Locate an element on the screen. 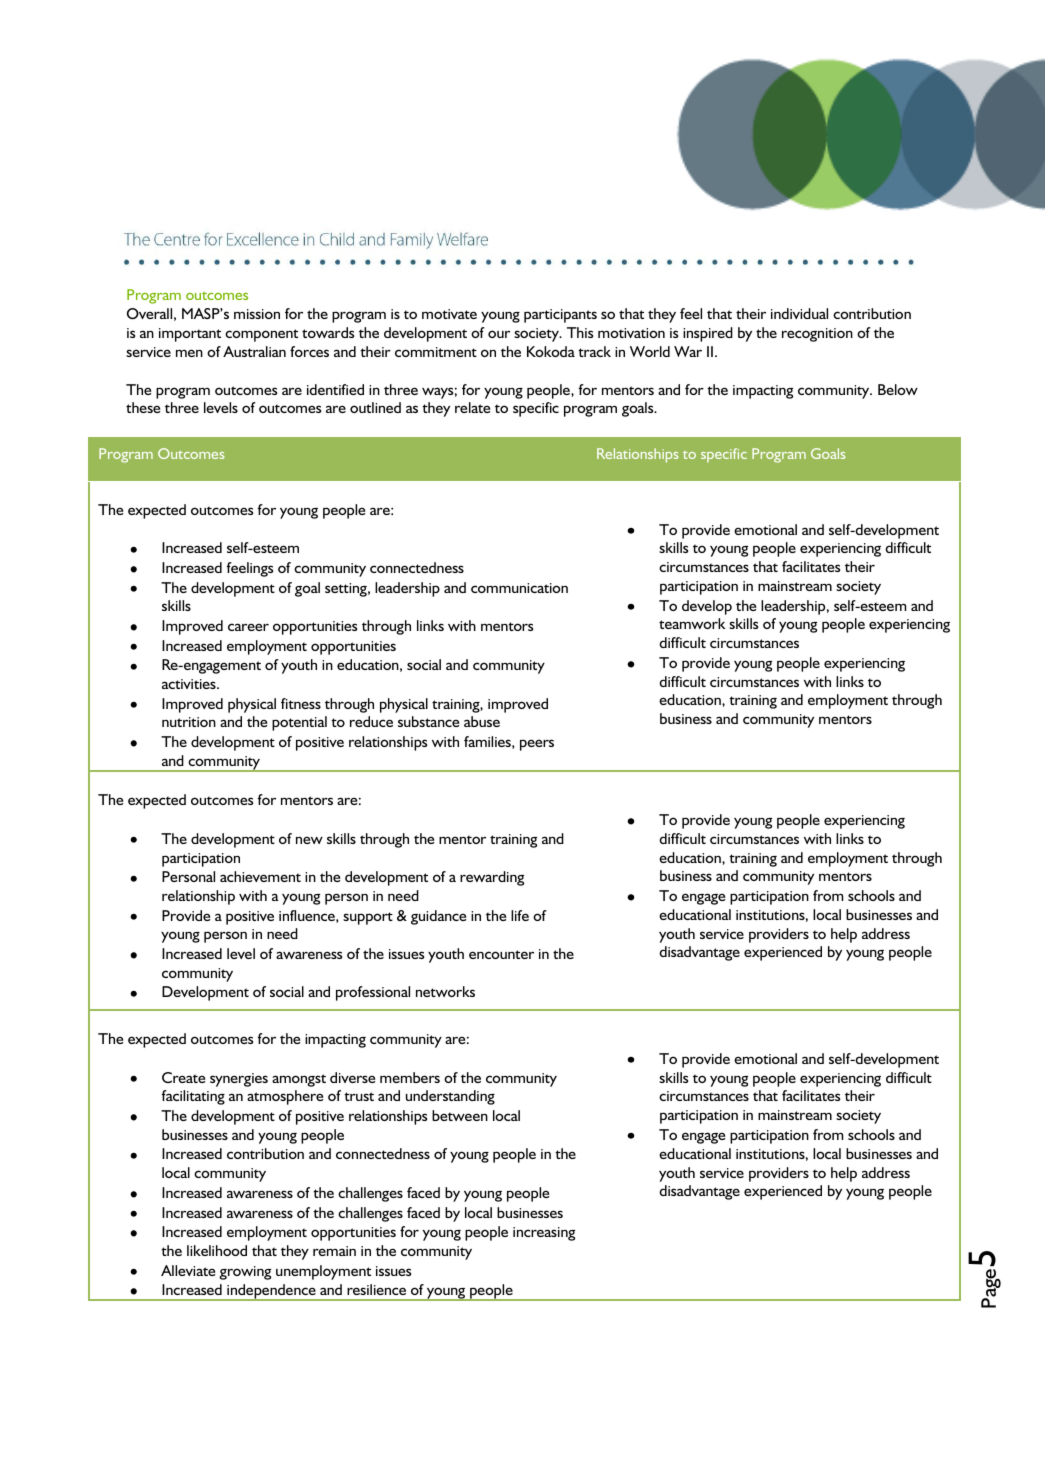 The image size is (1045, 1477). life is located at coordinates (520, 915).
